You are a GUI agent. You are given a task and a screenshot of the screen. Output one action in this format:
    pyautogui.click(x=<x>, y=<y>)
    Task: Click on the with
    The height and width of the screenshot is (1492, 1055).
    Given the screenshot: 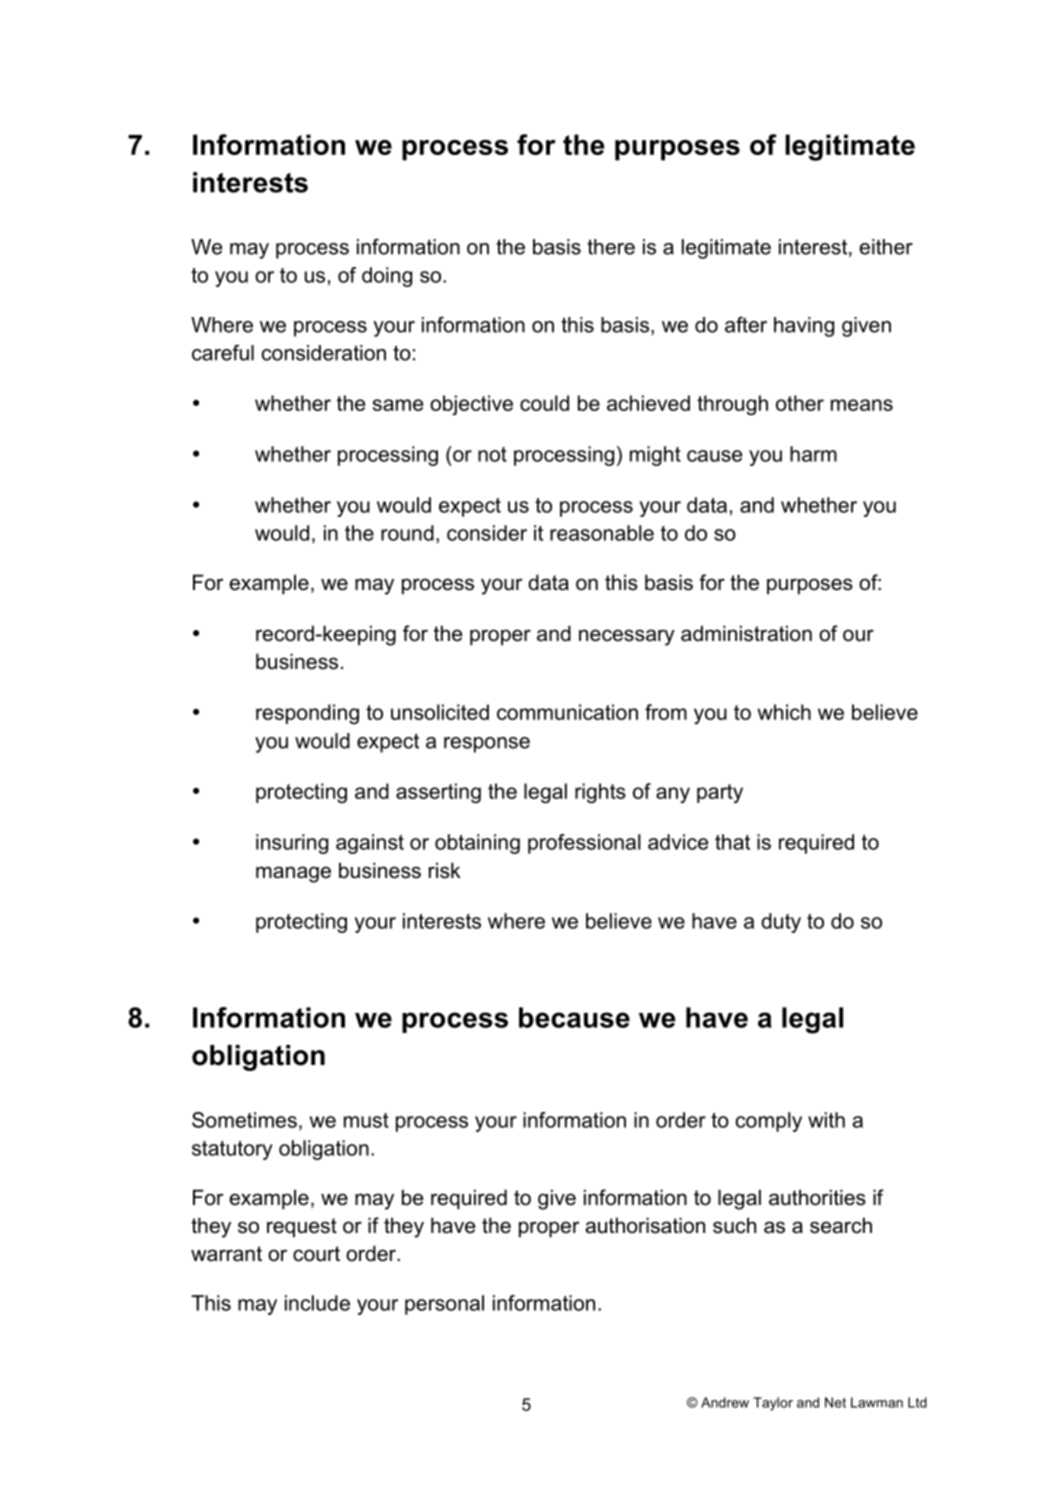 What is the action you would take?
    pyautogui.click(x=826, y=1120)
